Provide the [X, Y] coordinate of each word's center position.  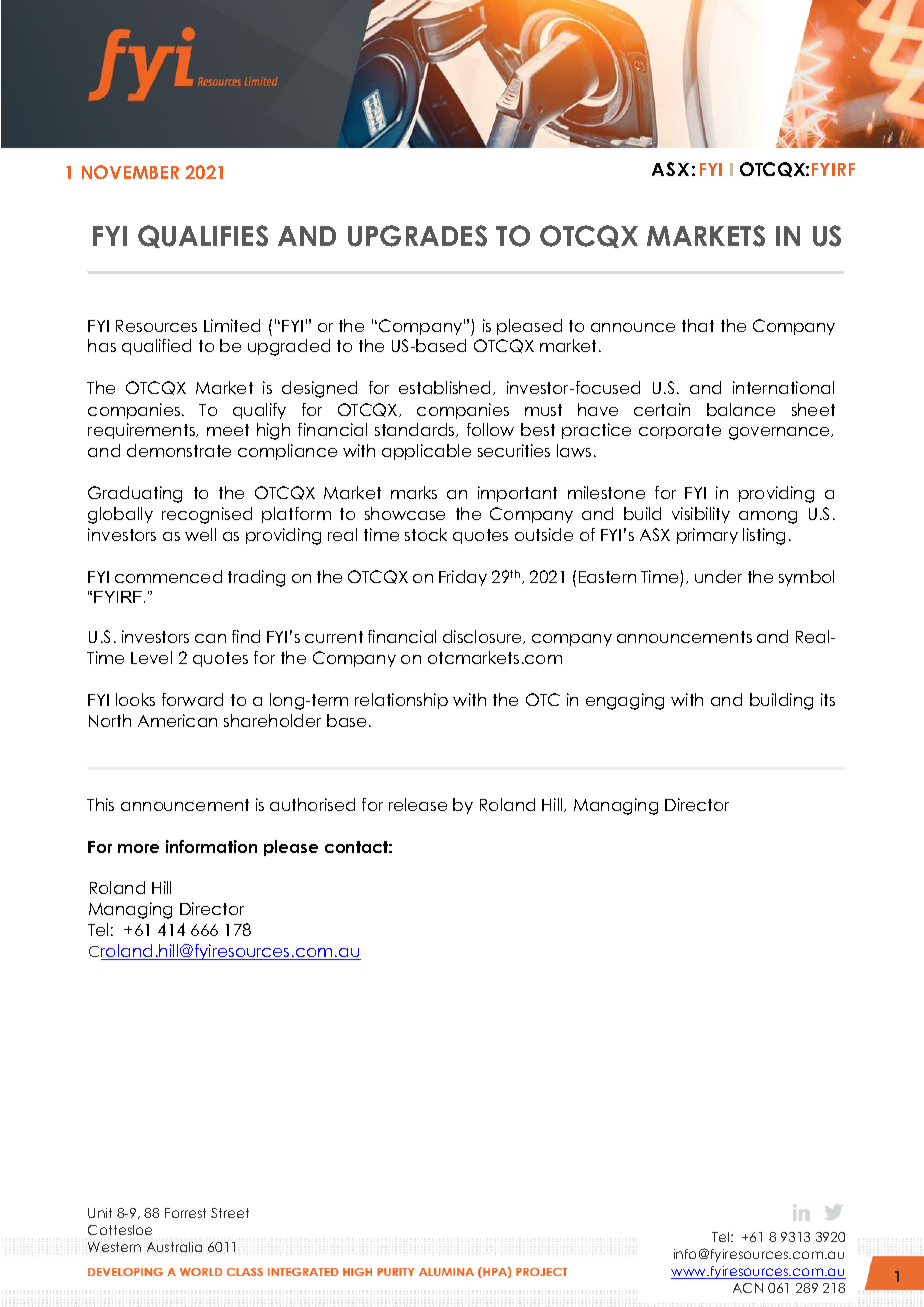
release [418, 804]
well [200, 534]
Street [230, 1213]
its [828, 699]
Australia [174, 1247]
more [138, 848]
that [698, 325]
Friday [463, 578]
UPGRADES [417, 236]
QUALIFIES [203, 236]
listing [764, 536]
